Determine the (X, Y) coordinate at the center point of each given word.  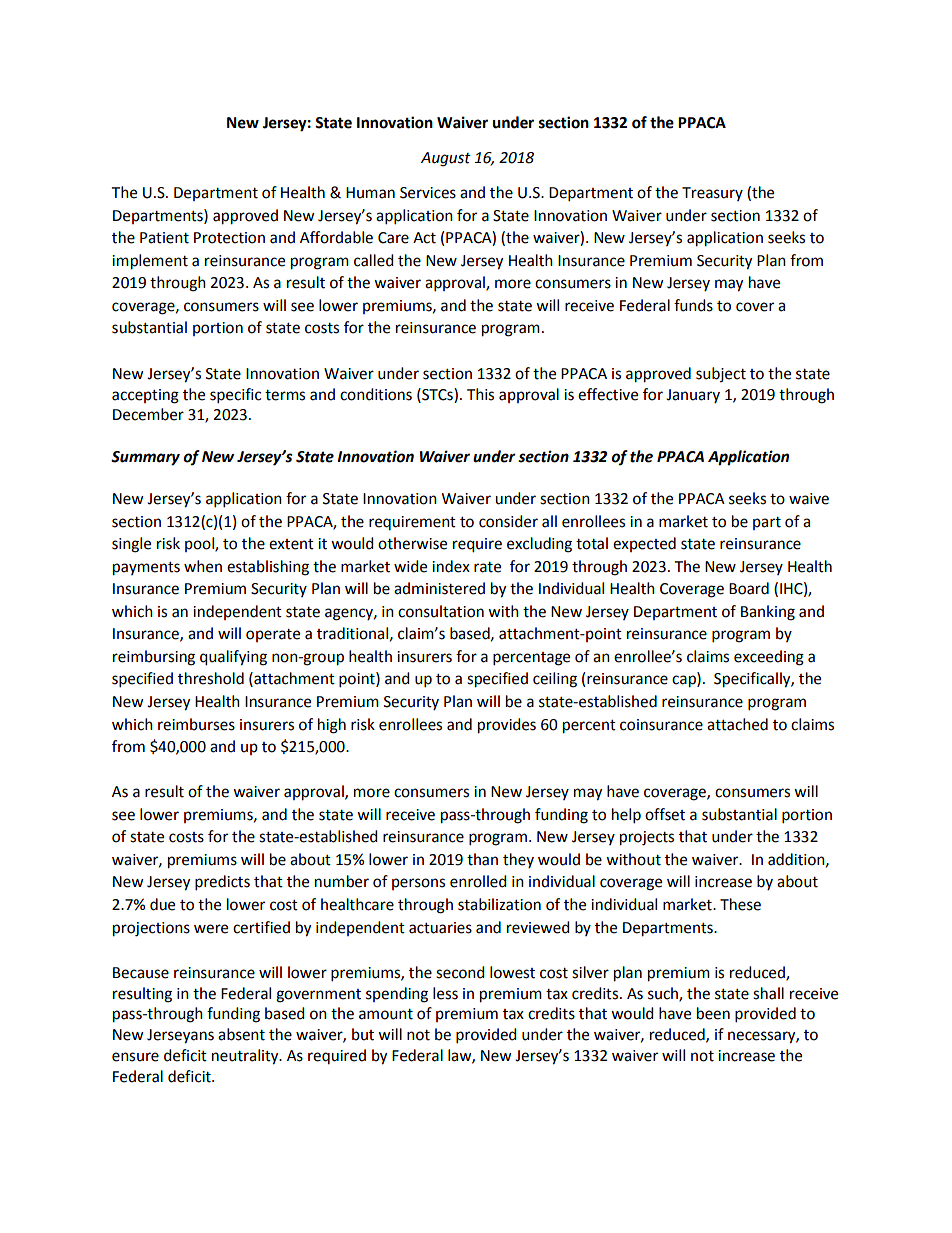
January (693, 396)
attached (737, 724)
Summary (145, 458)
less (445, 993)
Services (428, 193)
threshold (211, 678)
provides (507, 726)
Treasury (712, 194)
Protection (229, 238)
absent (241, 1034)
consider (508, 521)
